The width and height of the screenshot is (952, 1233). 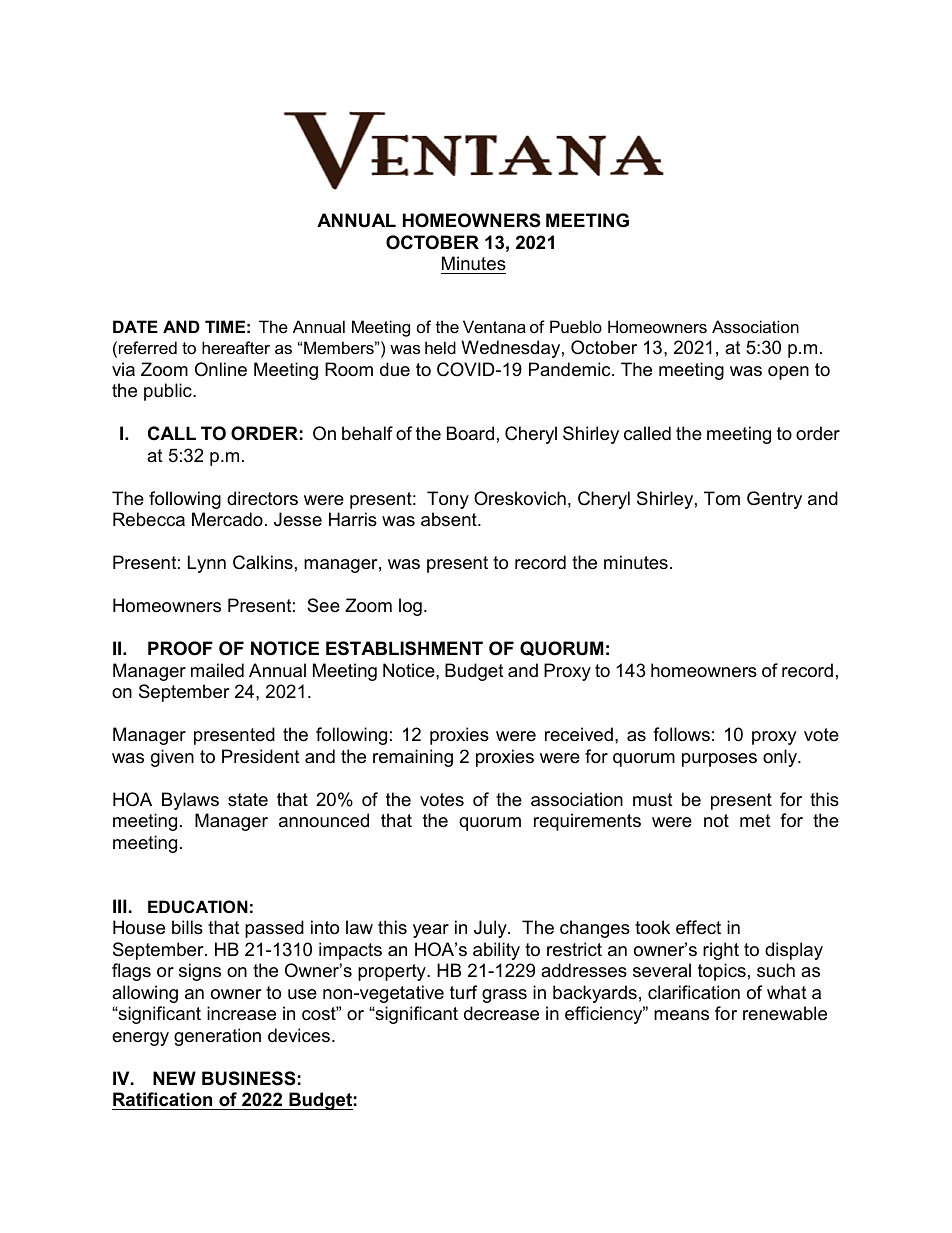 I want to click on means, so click(x=681, y=1015).
